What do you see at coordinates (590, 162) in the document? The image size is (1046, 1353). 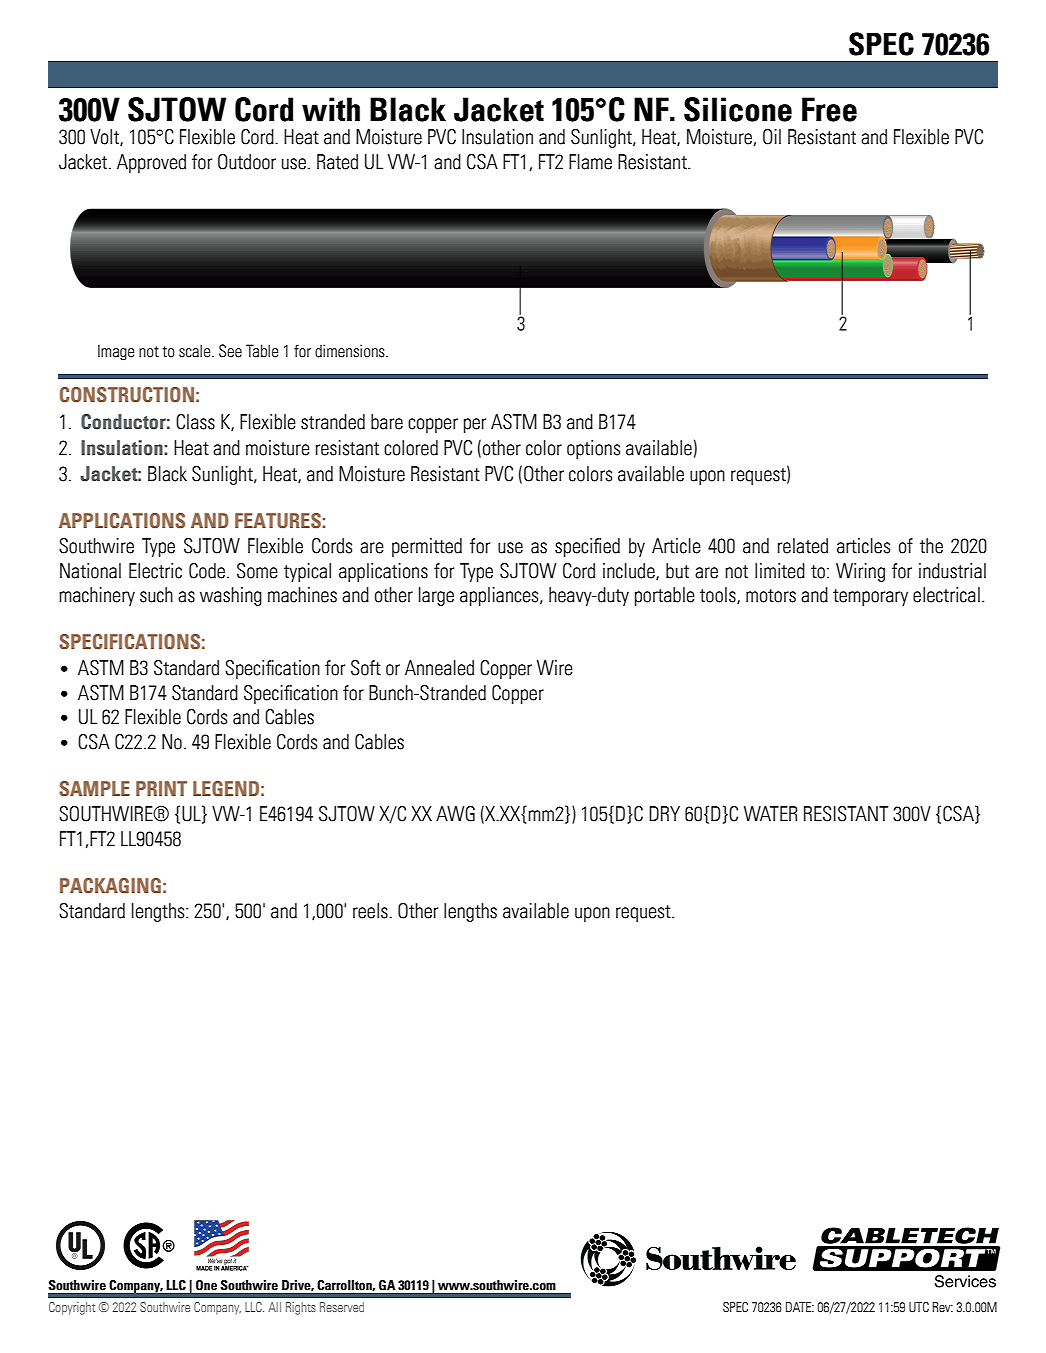 I see `Flame` at bounding box center [590, 162].
